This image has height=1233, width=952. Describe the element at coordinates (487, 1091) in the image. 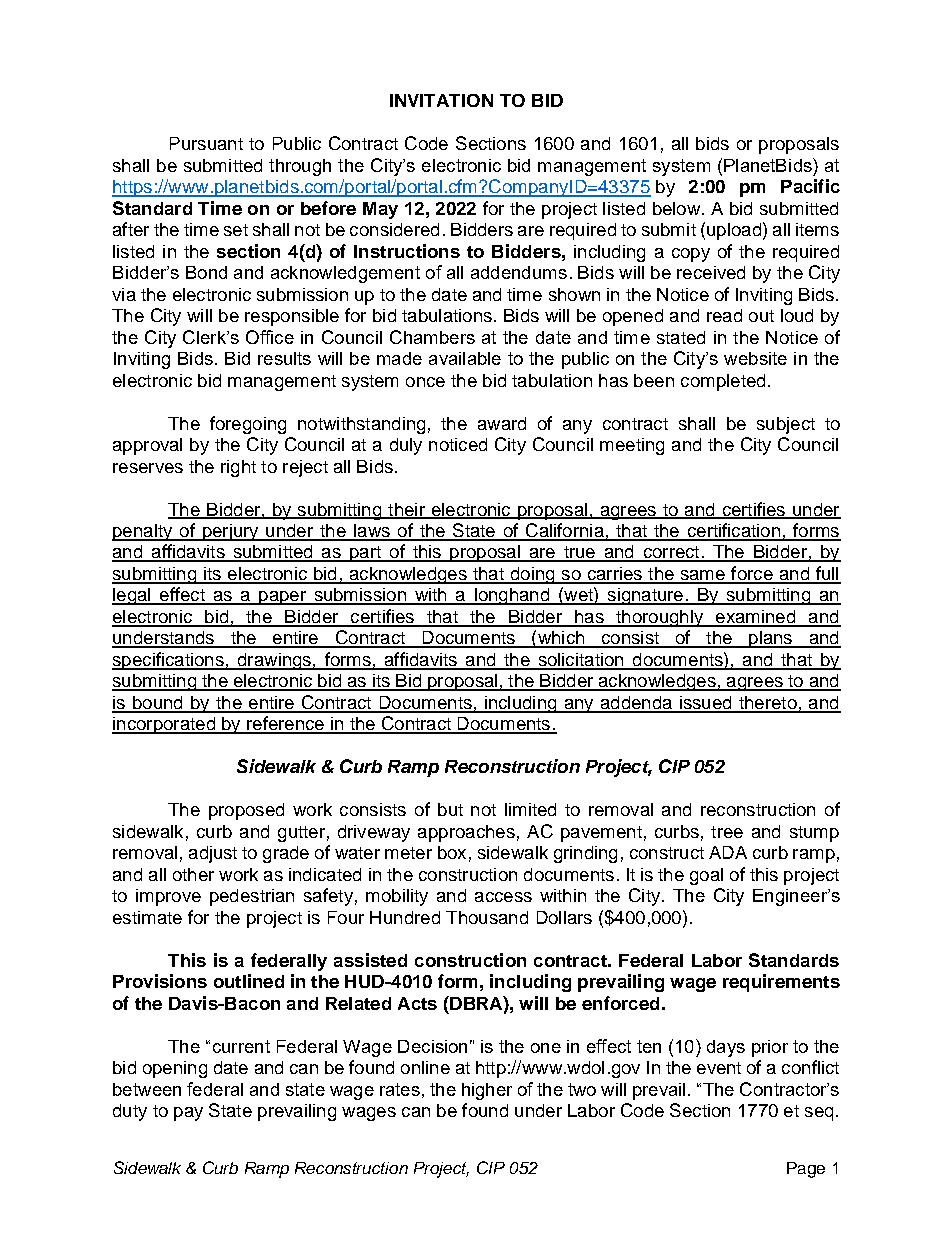

I see `higher` at that location.
